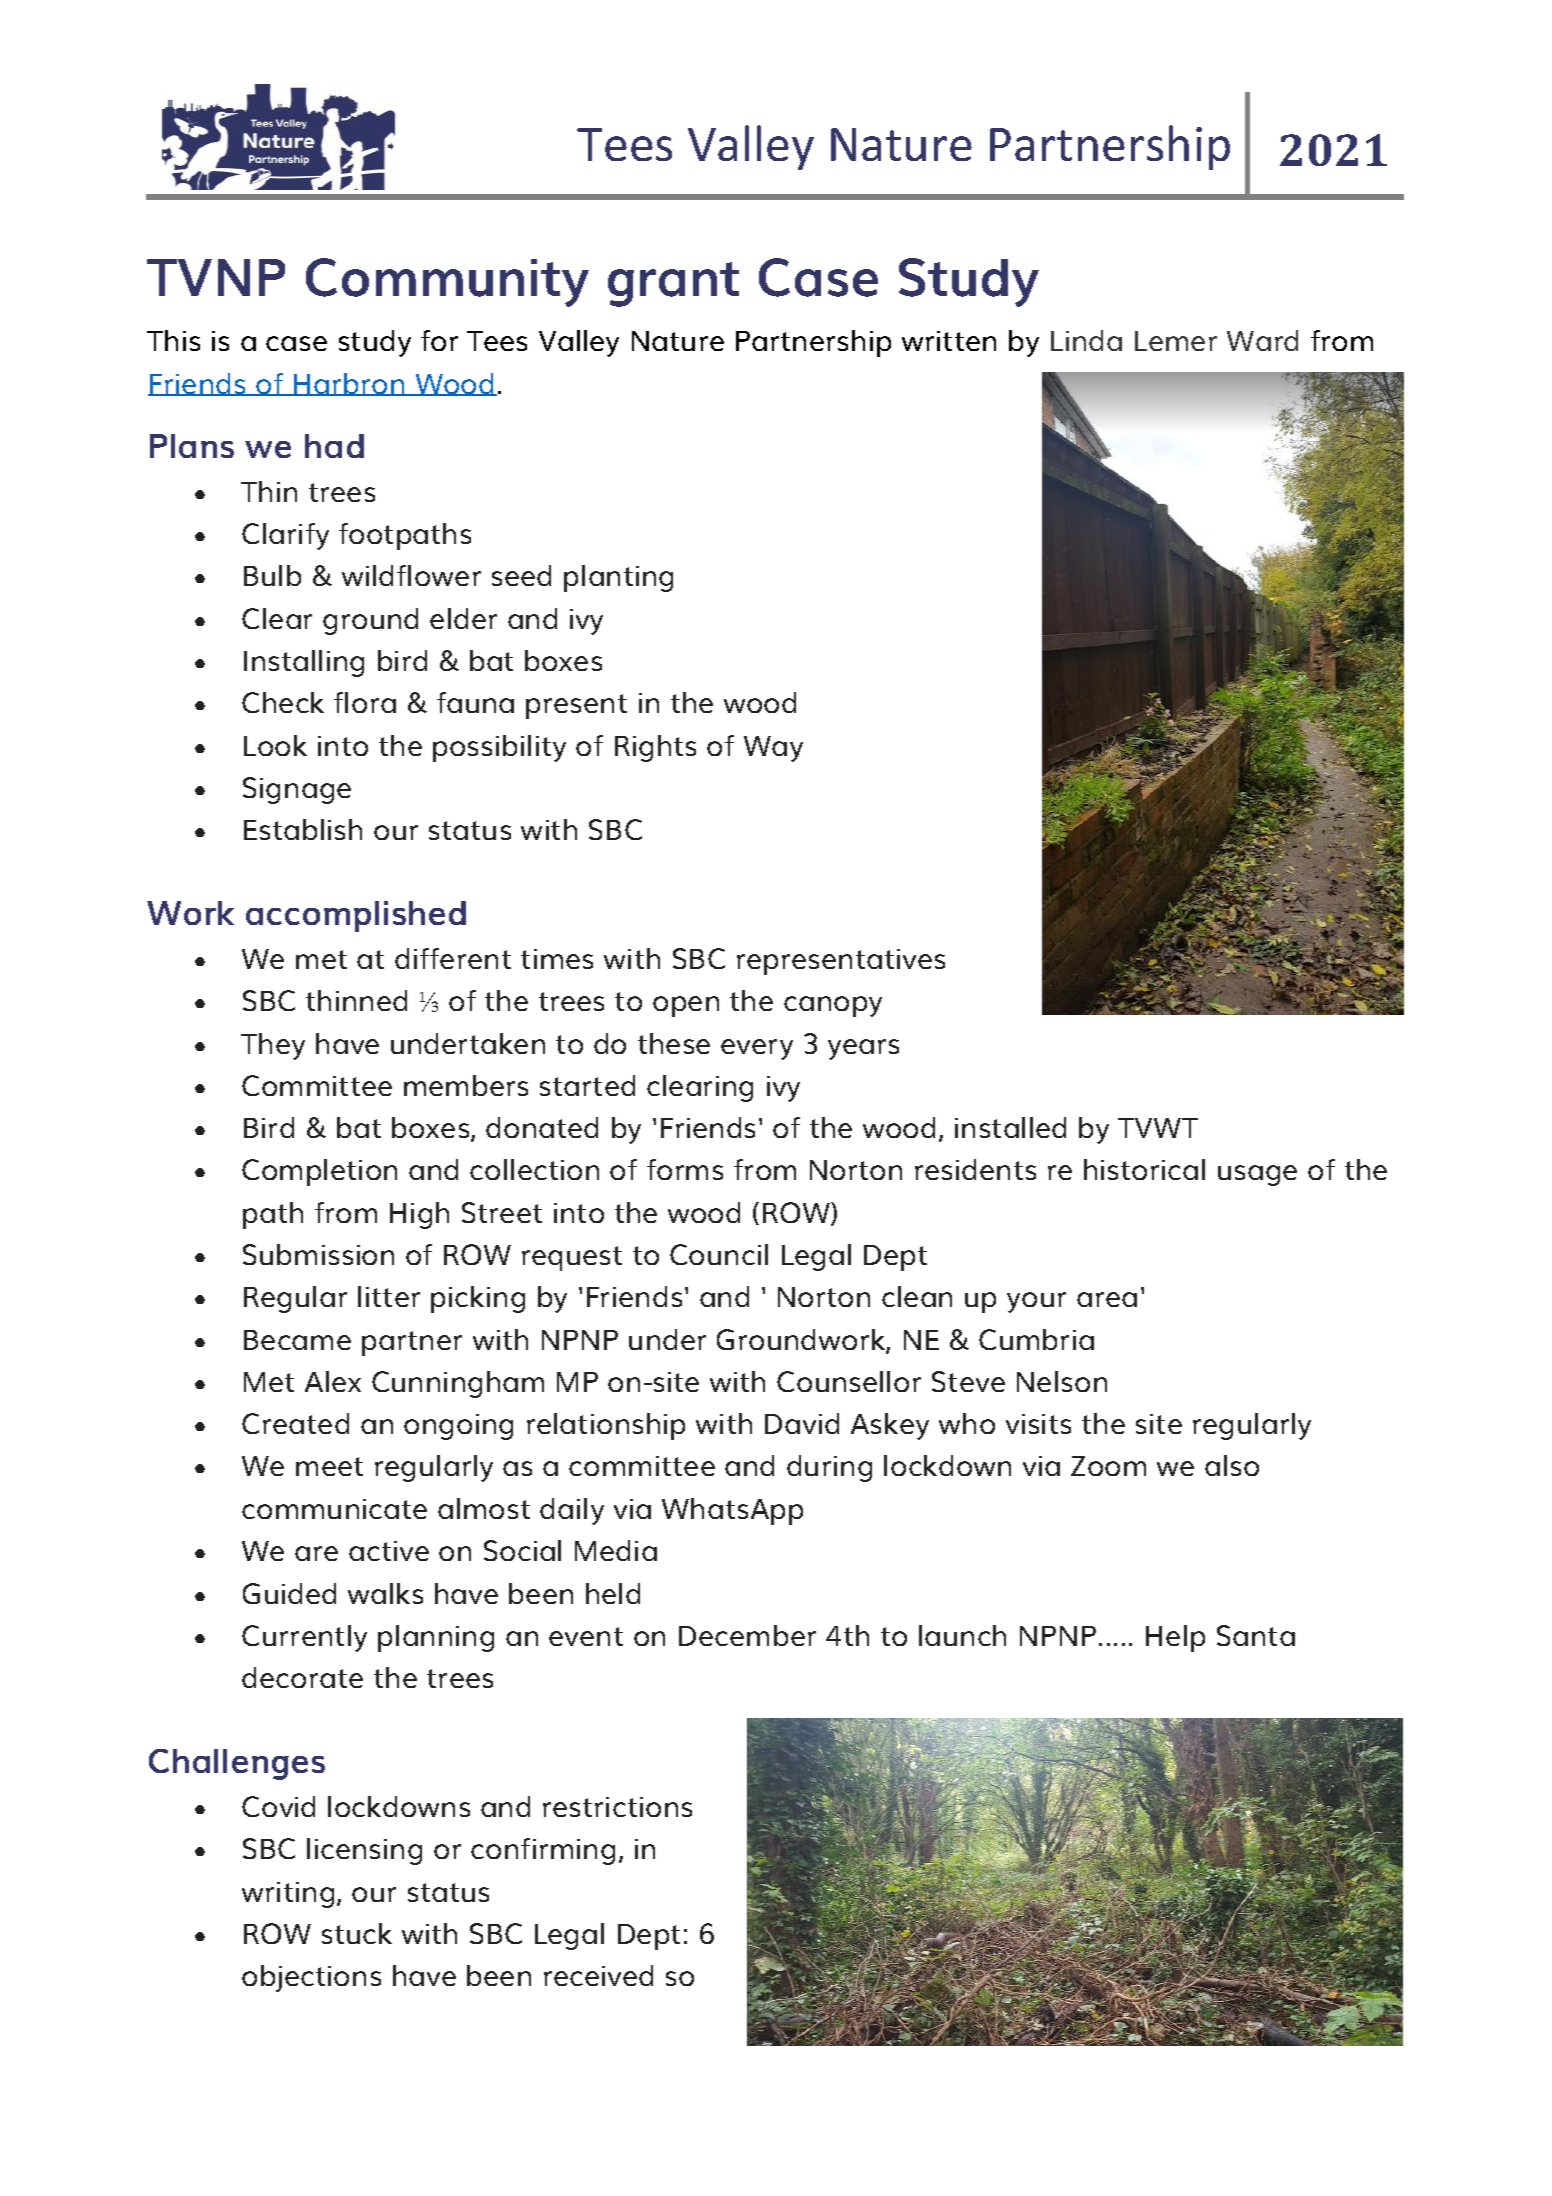 The image size is (1552, 2196). What do you see at coordinates (673, 284) in the document?
I see `grant` at bounding box center [673, 284].
